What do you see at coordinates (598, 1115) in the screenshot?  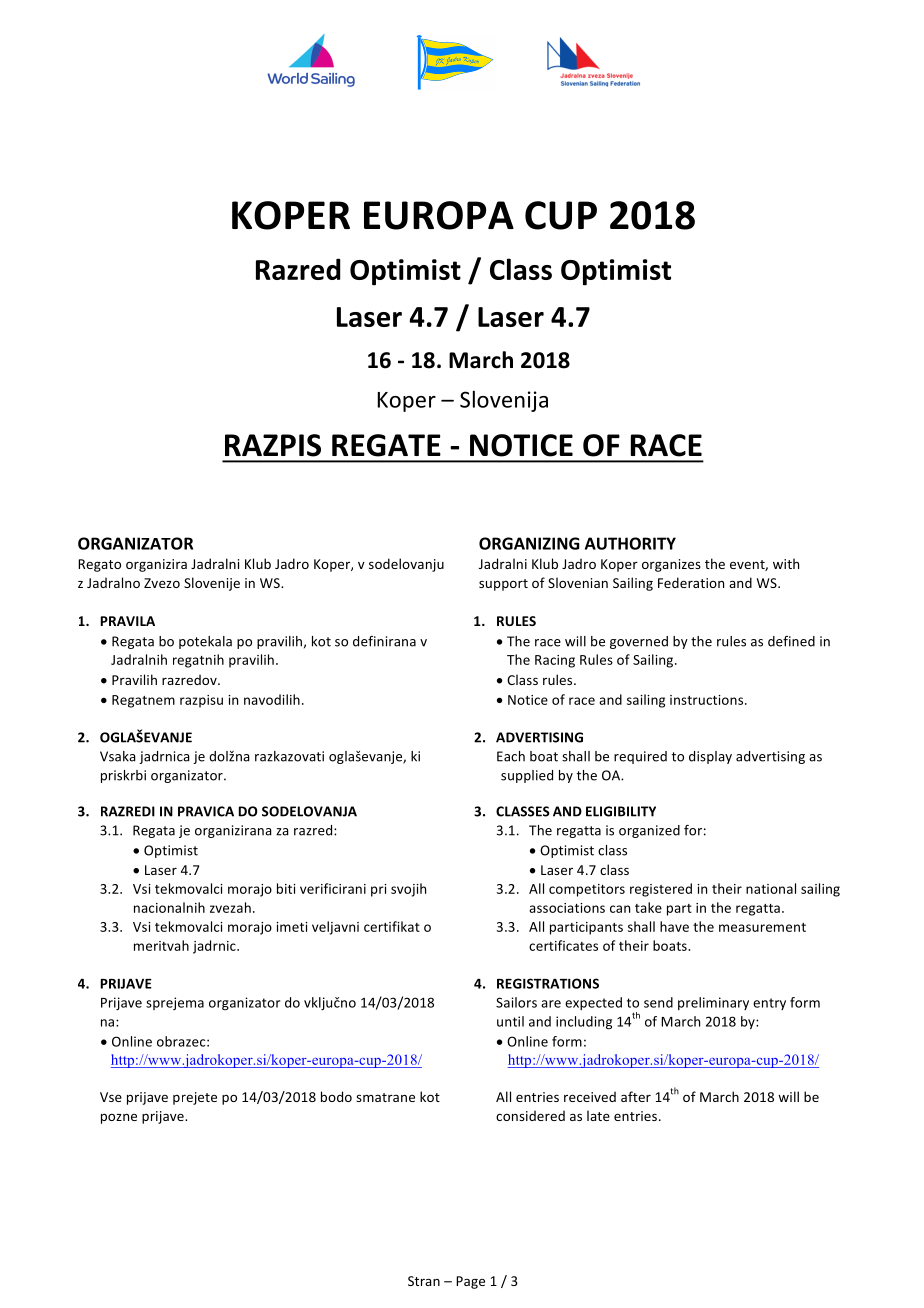 I see `late` at bounding box center [598, 1115].
